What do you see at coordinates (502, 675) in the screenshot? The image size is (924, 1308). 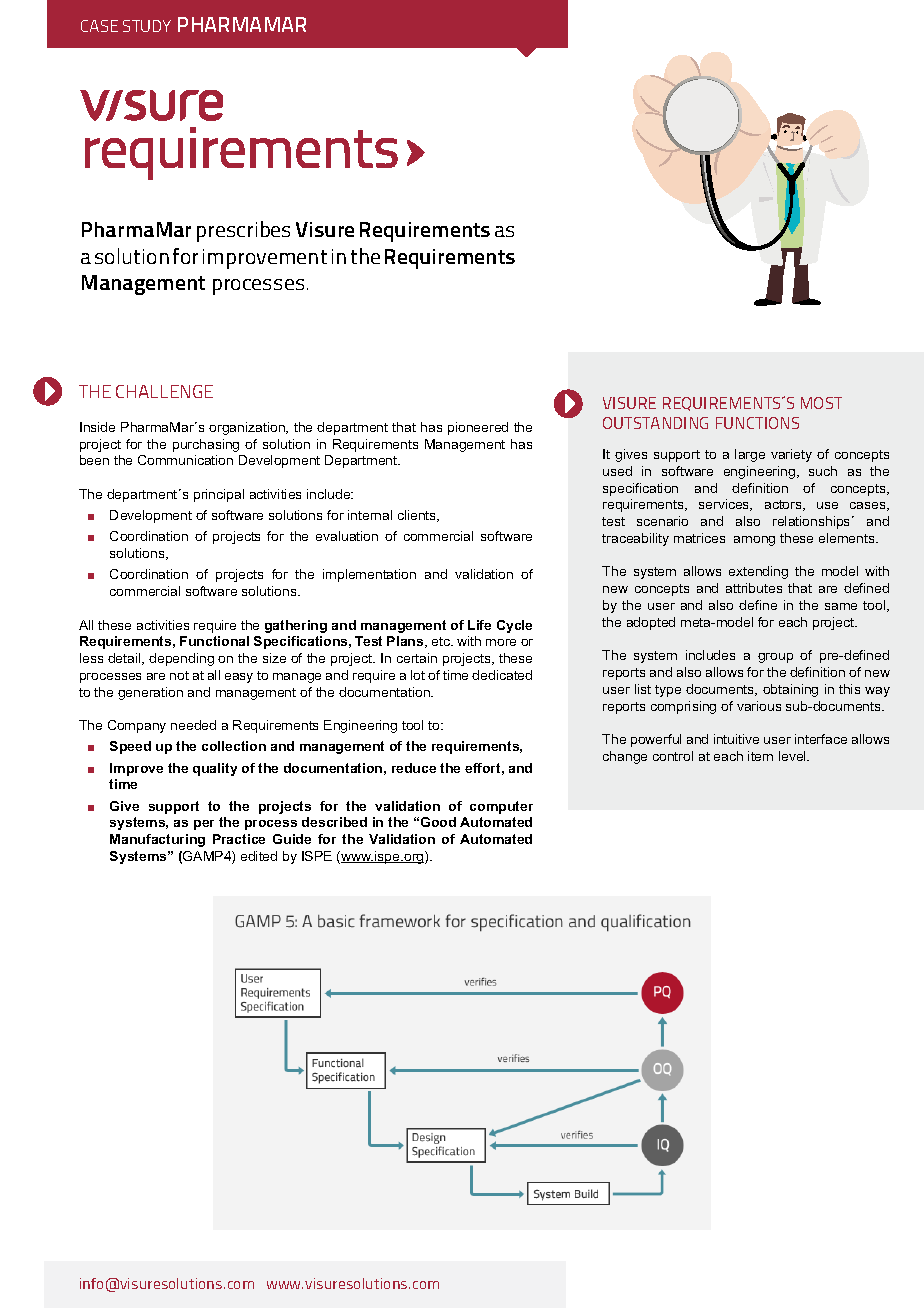 I see `dedicated` at bounding box center [502, 675].
